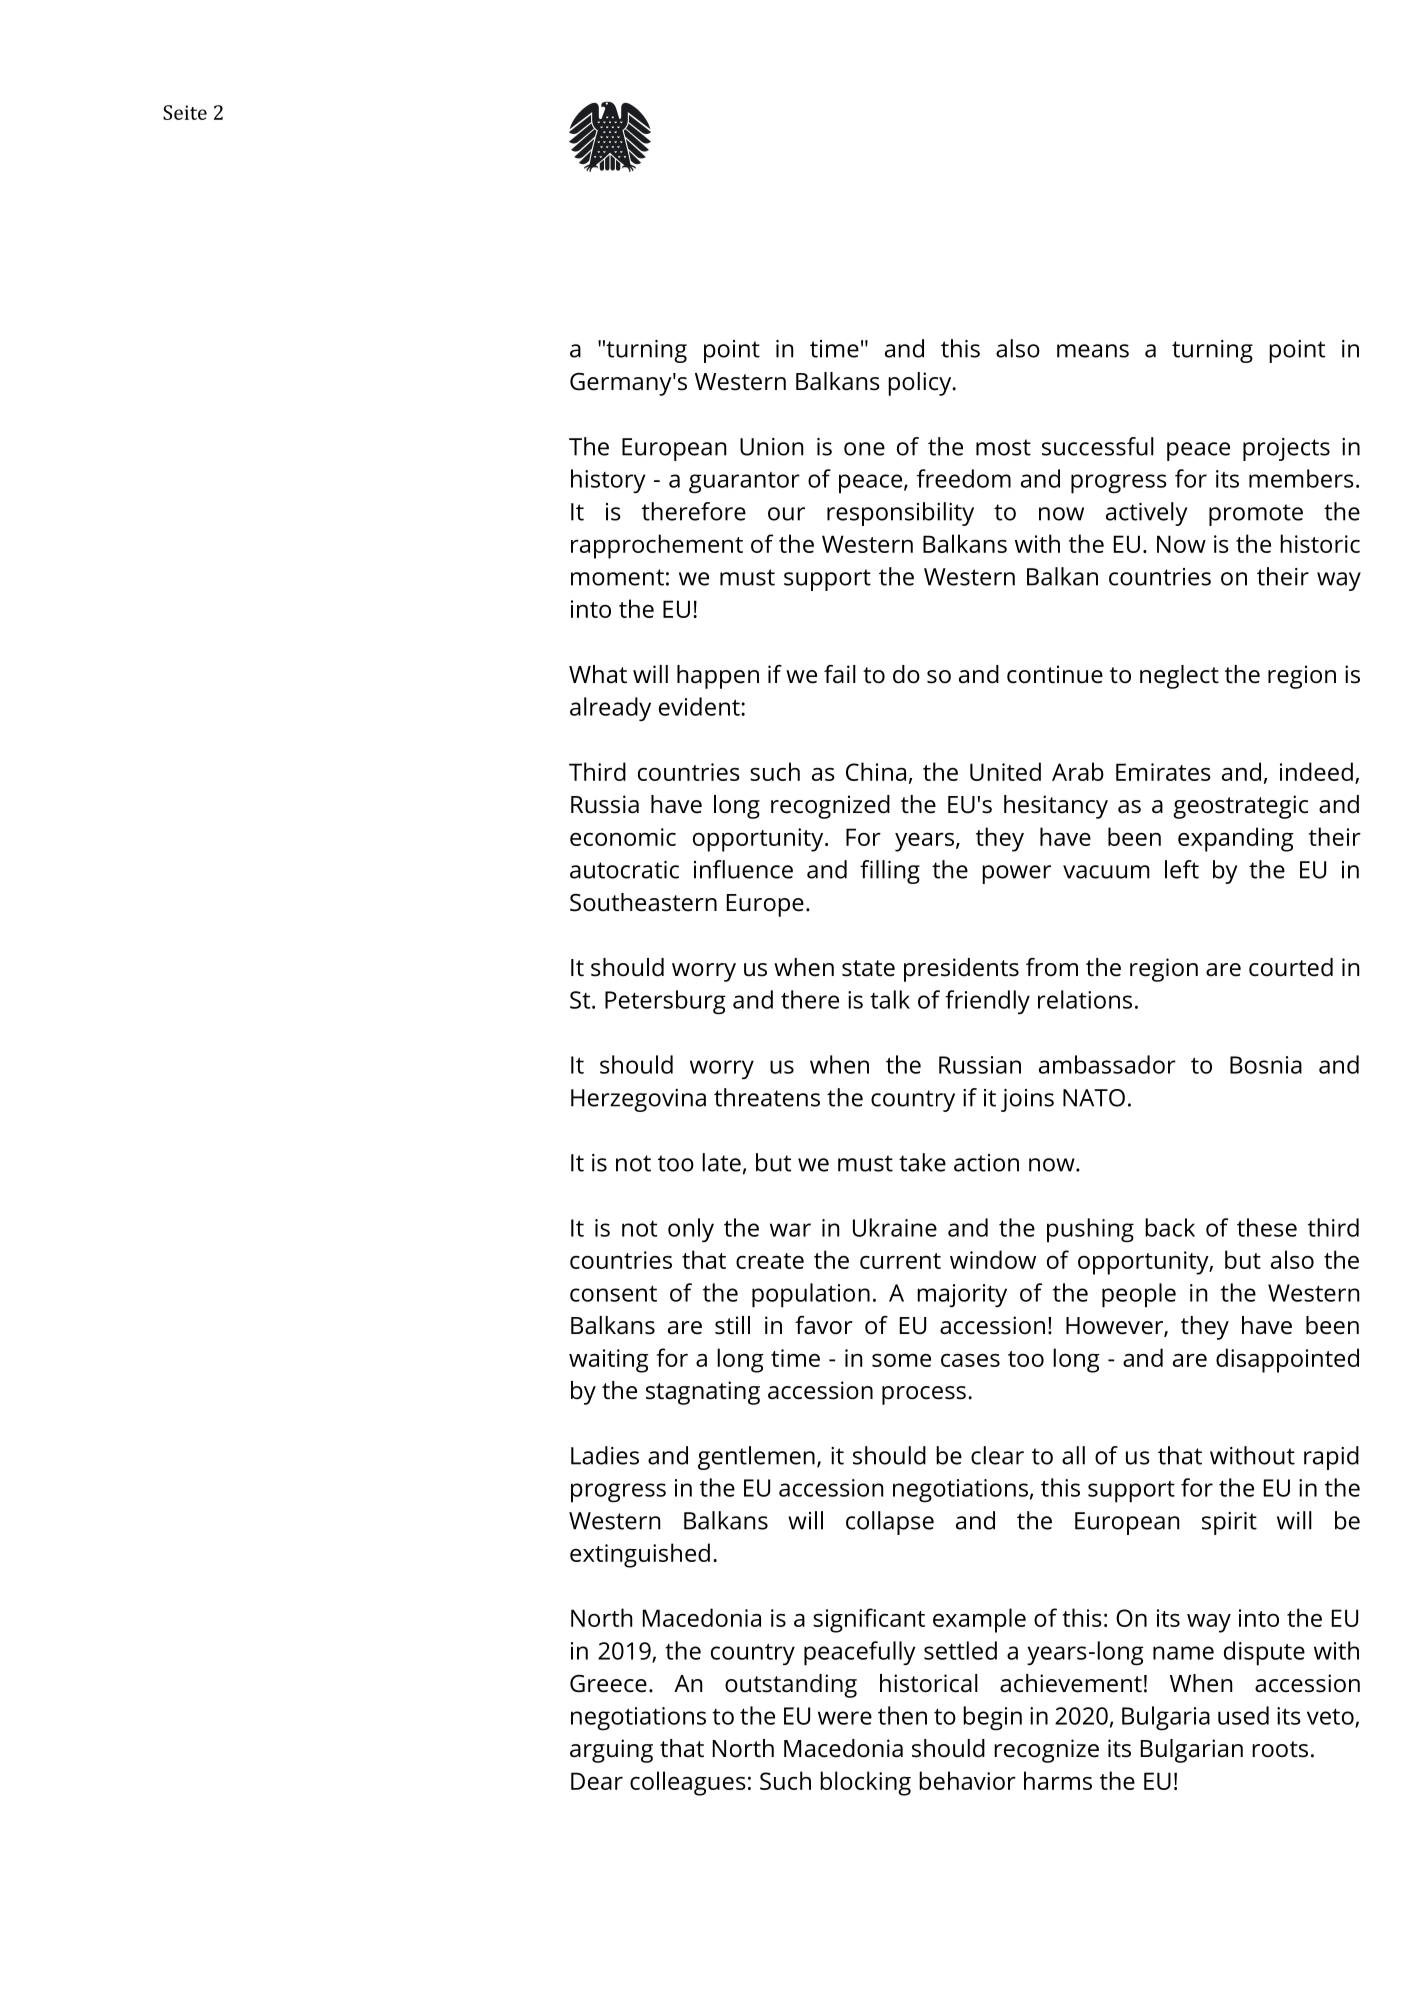  I want to click on courted, so click(1291, 967).
